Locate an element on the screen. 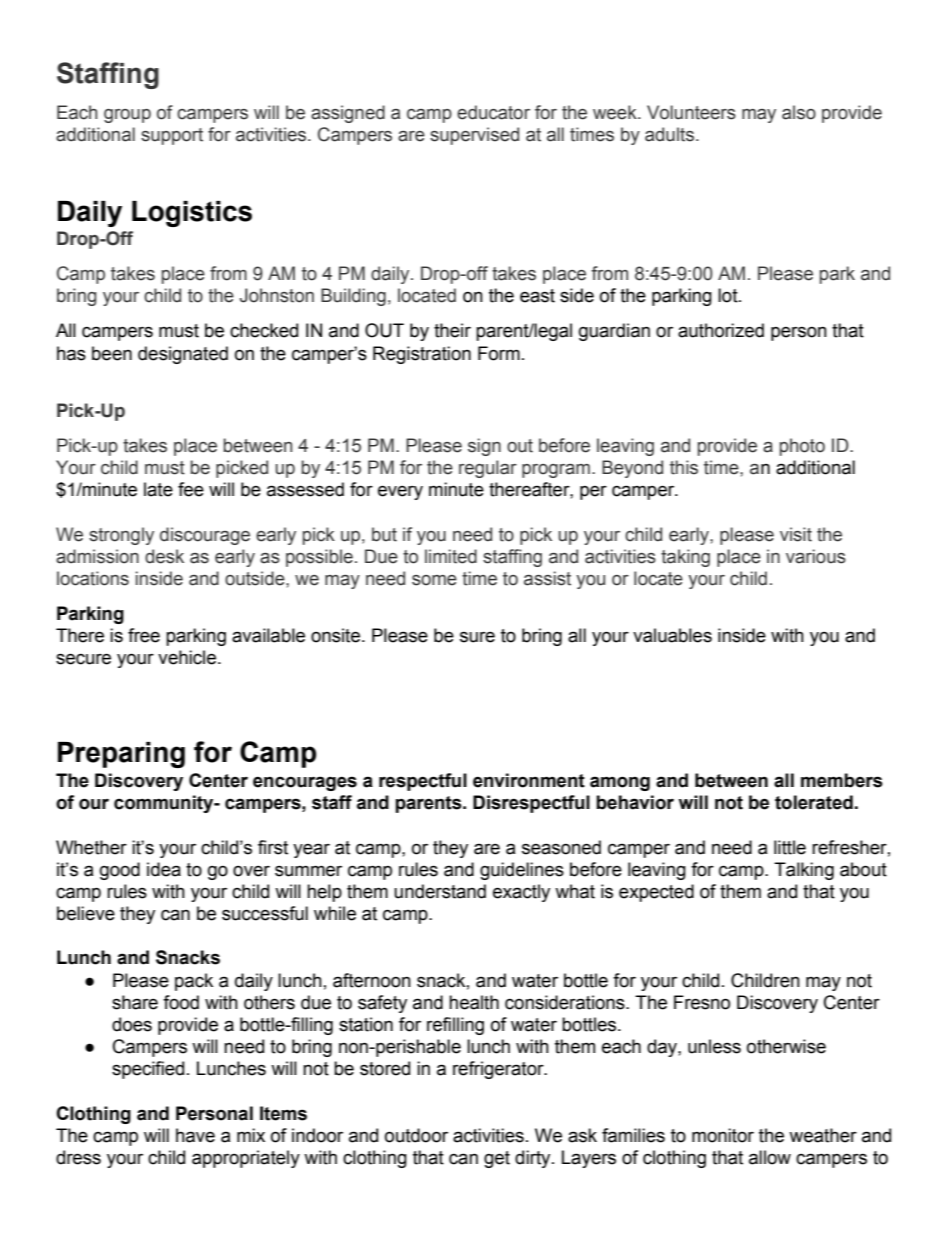  photo is located at coordinates (802, 447).
